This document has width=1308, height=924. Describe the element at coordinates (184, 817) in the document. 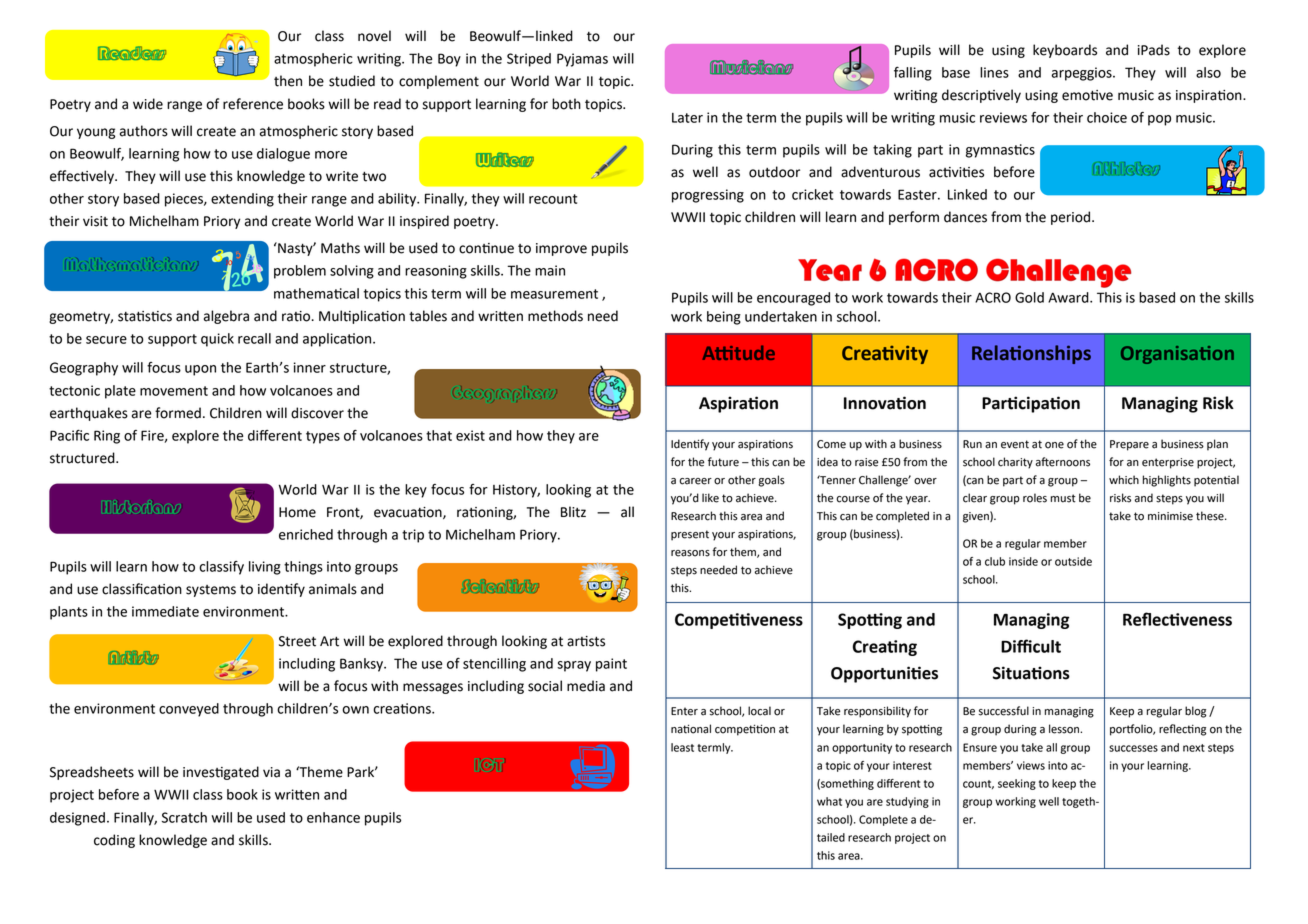

I see `Scratch` at that location.
